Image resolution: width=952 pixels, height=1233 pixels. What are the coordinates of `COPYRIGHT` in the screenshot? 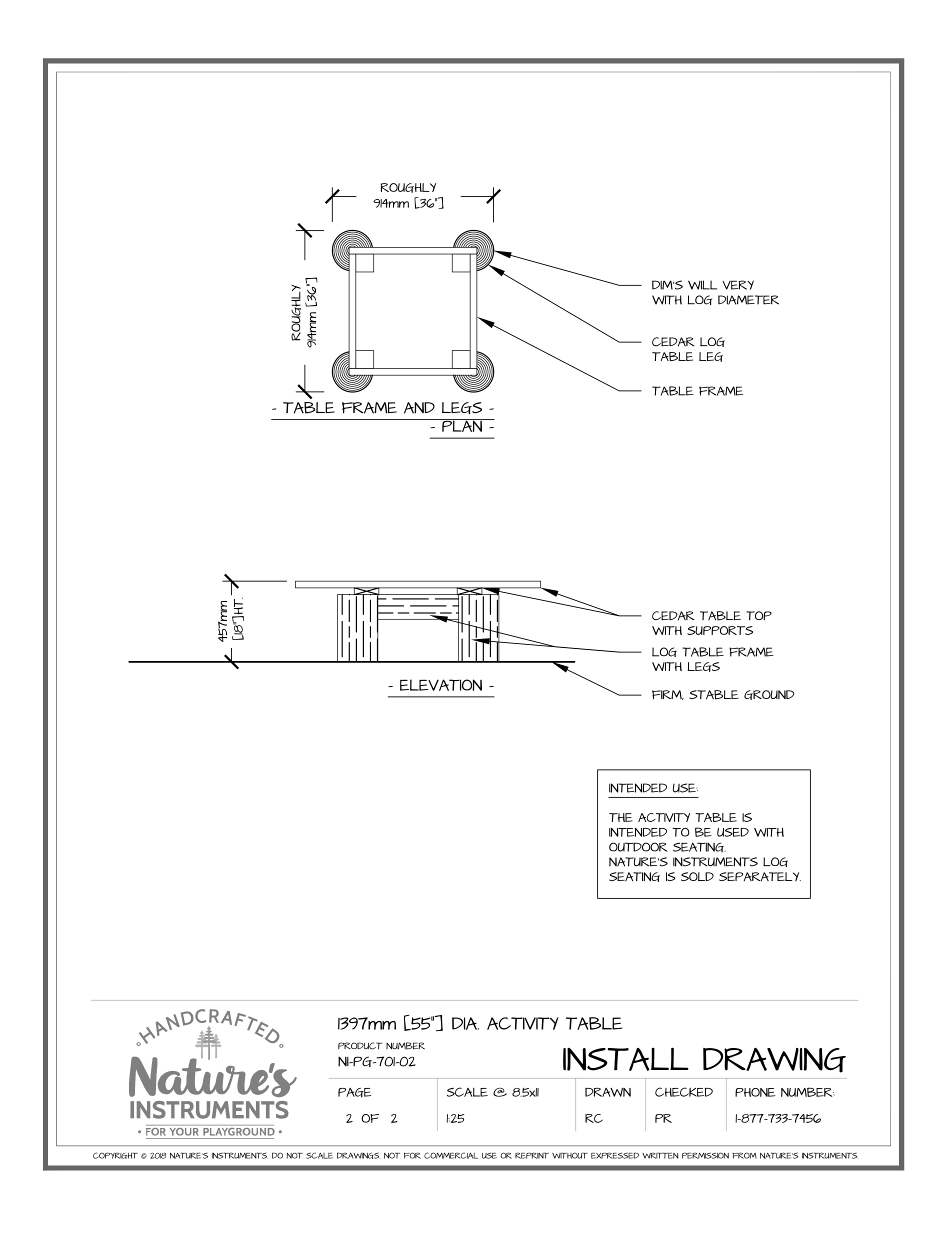 It's located at (115, 1155).
